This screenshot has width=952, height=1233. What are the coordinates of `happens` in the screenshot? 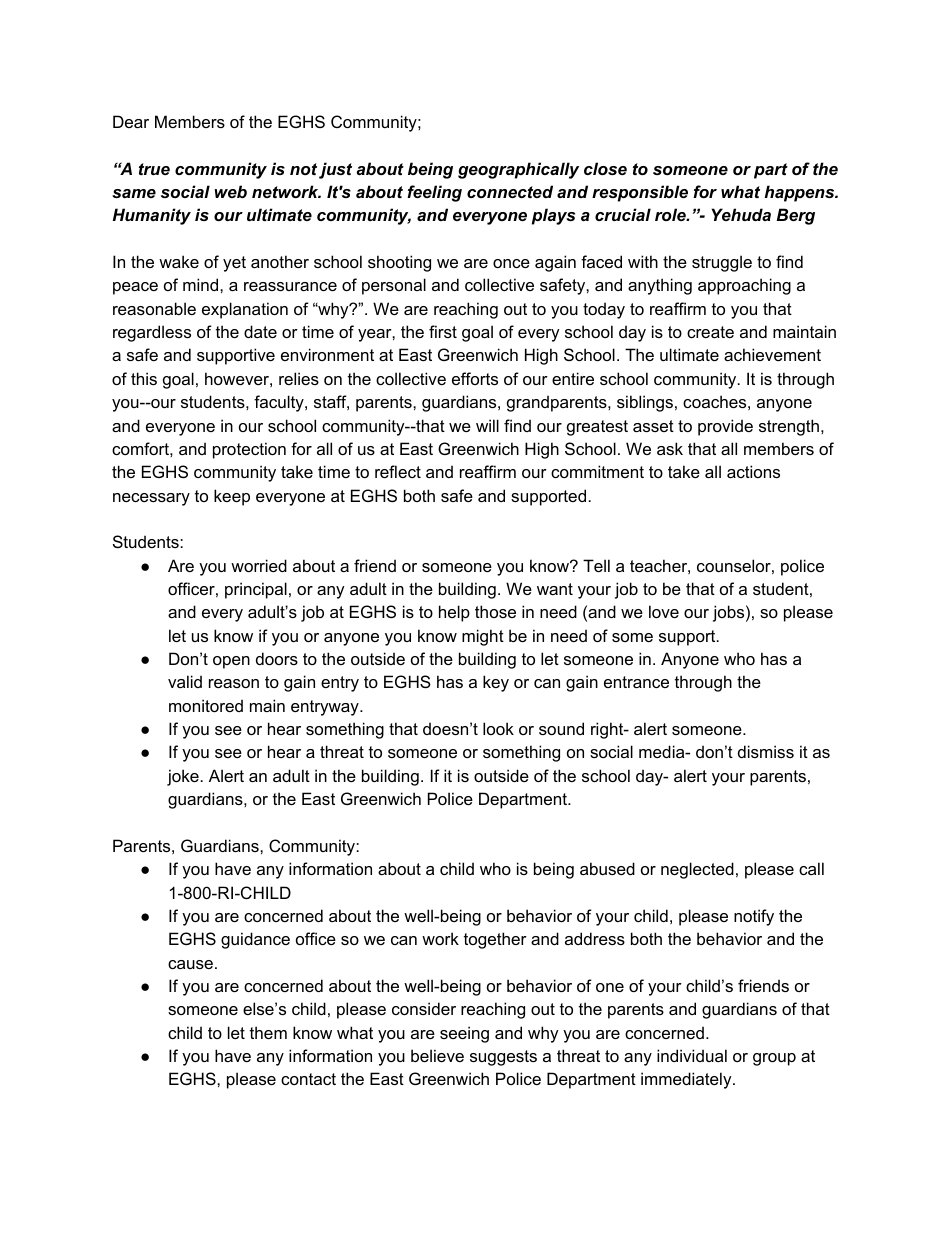 It's located at (801, 193).
